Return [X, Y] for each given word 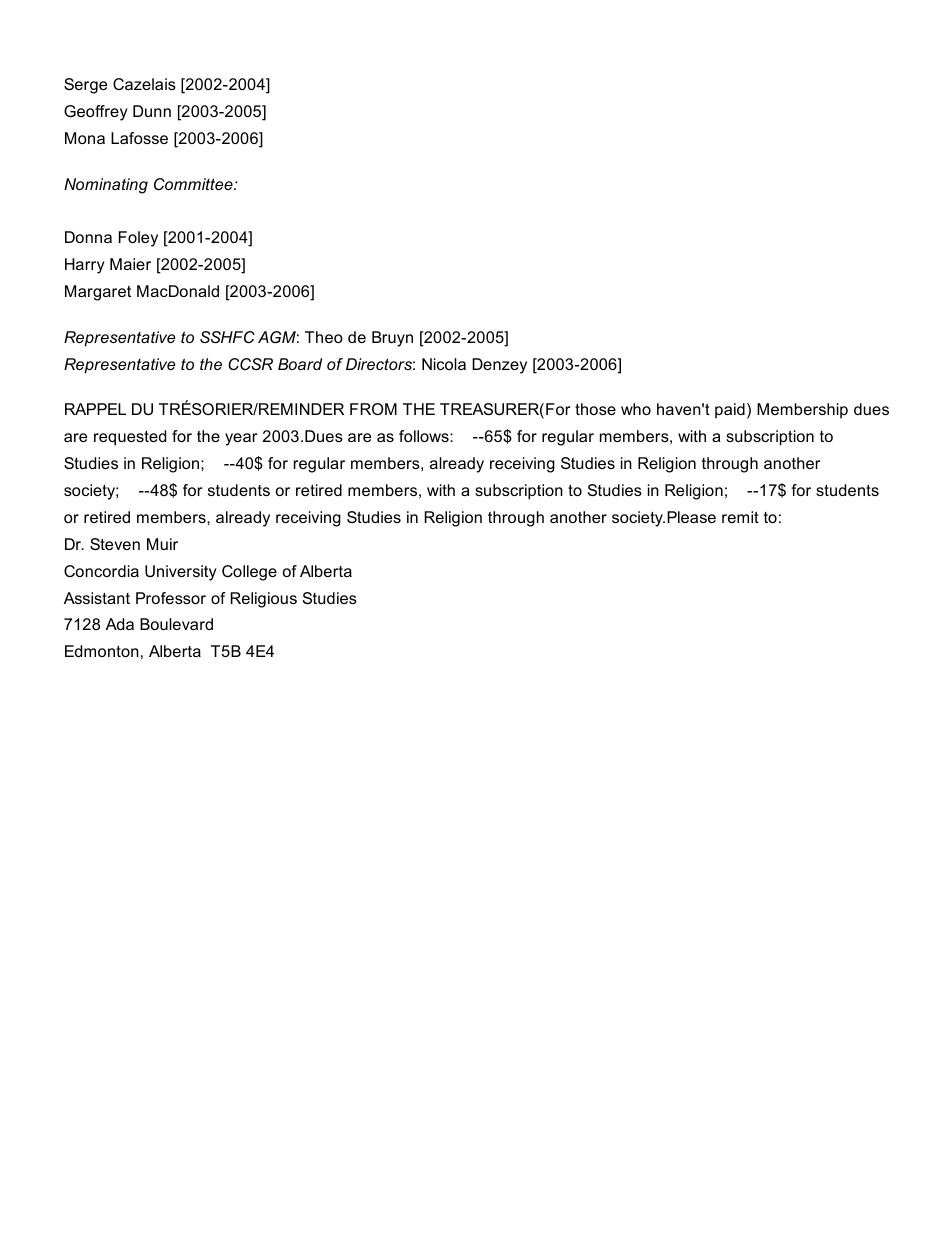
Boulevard [176, 624]
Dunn [152, 111]
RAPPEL [95, 409]
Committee [194, 184]
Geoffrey [96, 113]
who [636, 409]
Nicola [444, 364]
